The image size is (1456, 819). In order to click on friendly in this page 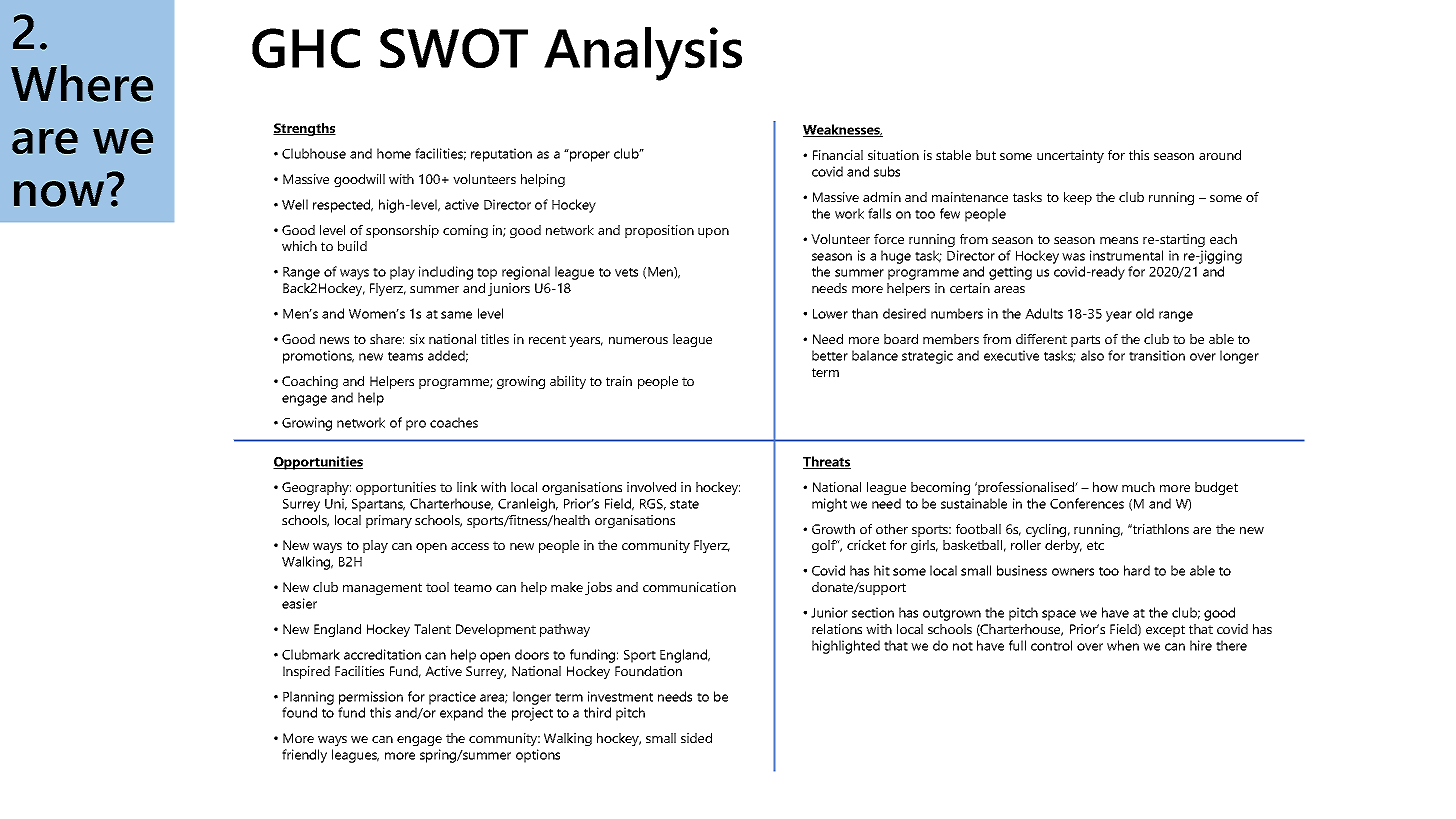, I will do `click(304, 756)`.
